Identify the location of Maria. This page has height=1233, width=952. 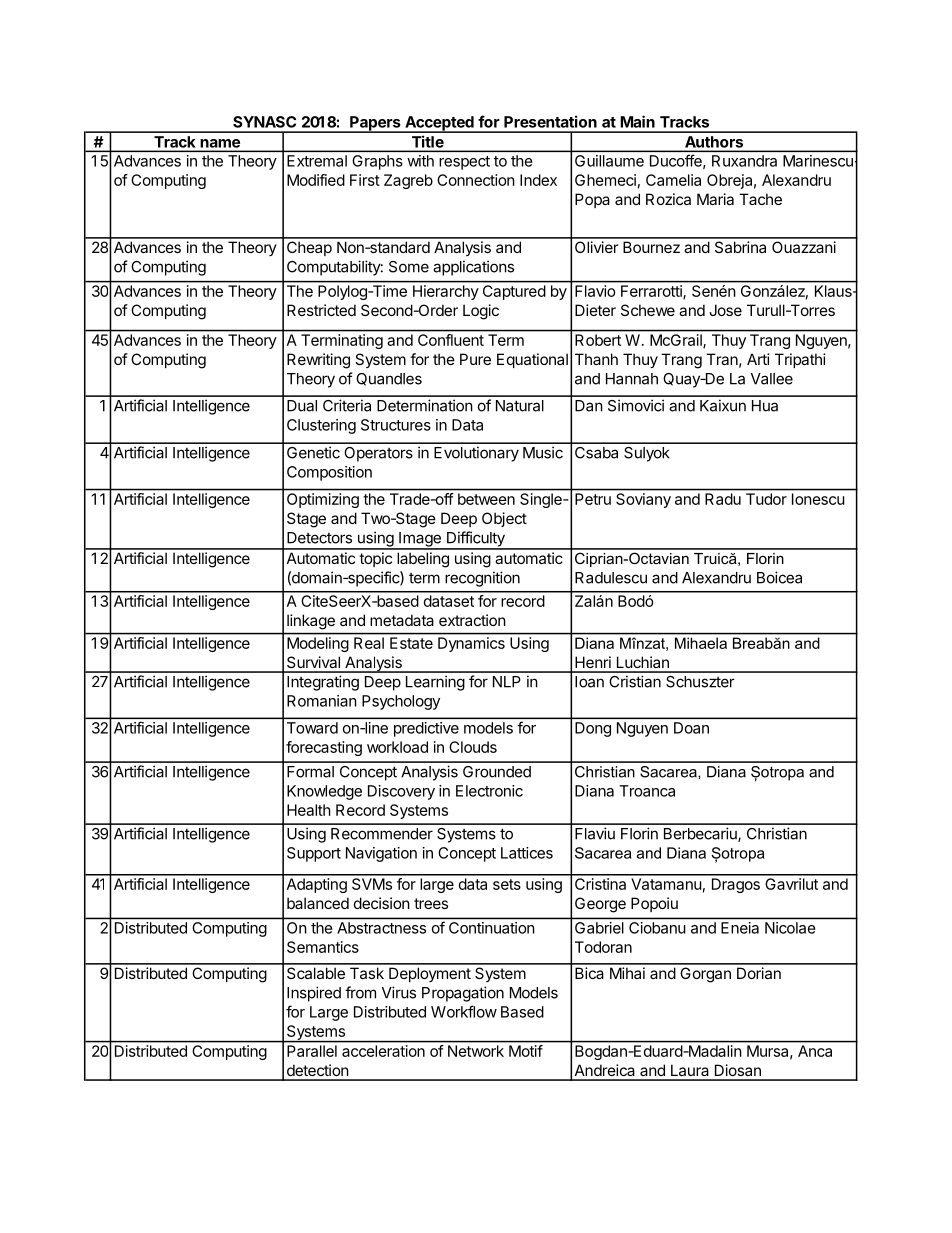
(715, 199).
